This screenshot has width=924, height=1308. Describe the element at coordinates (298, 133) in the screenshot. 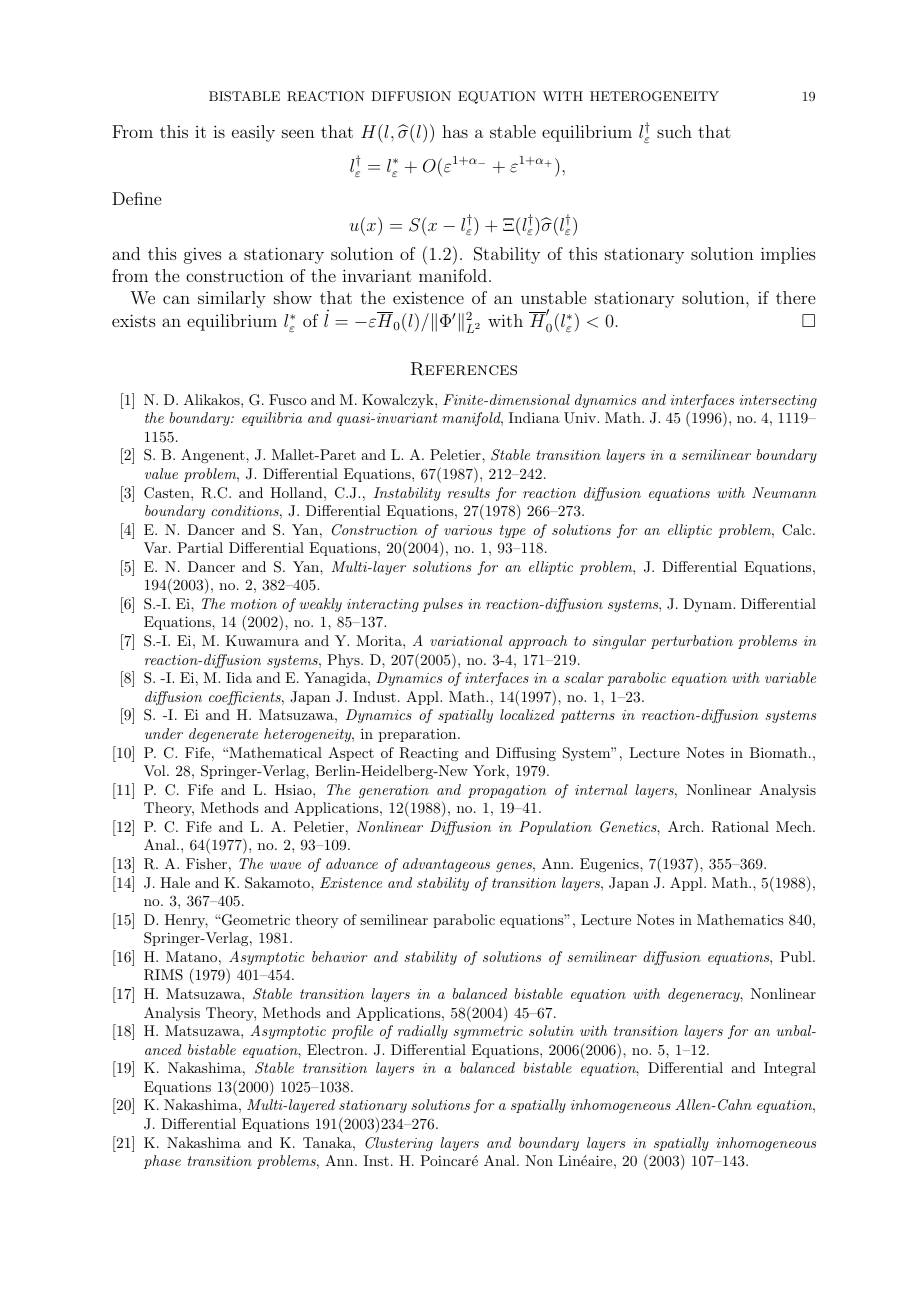

I see `seen` at that location.
